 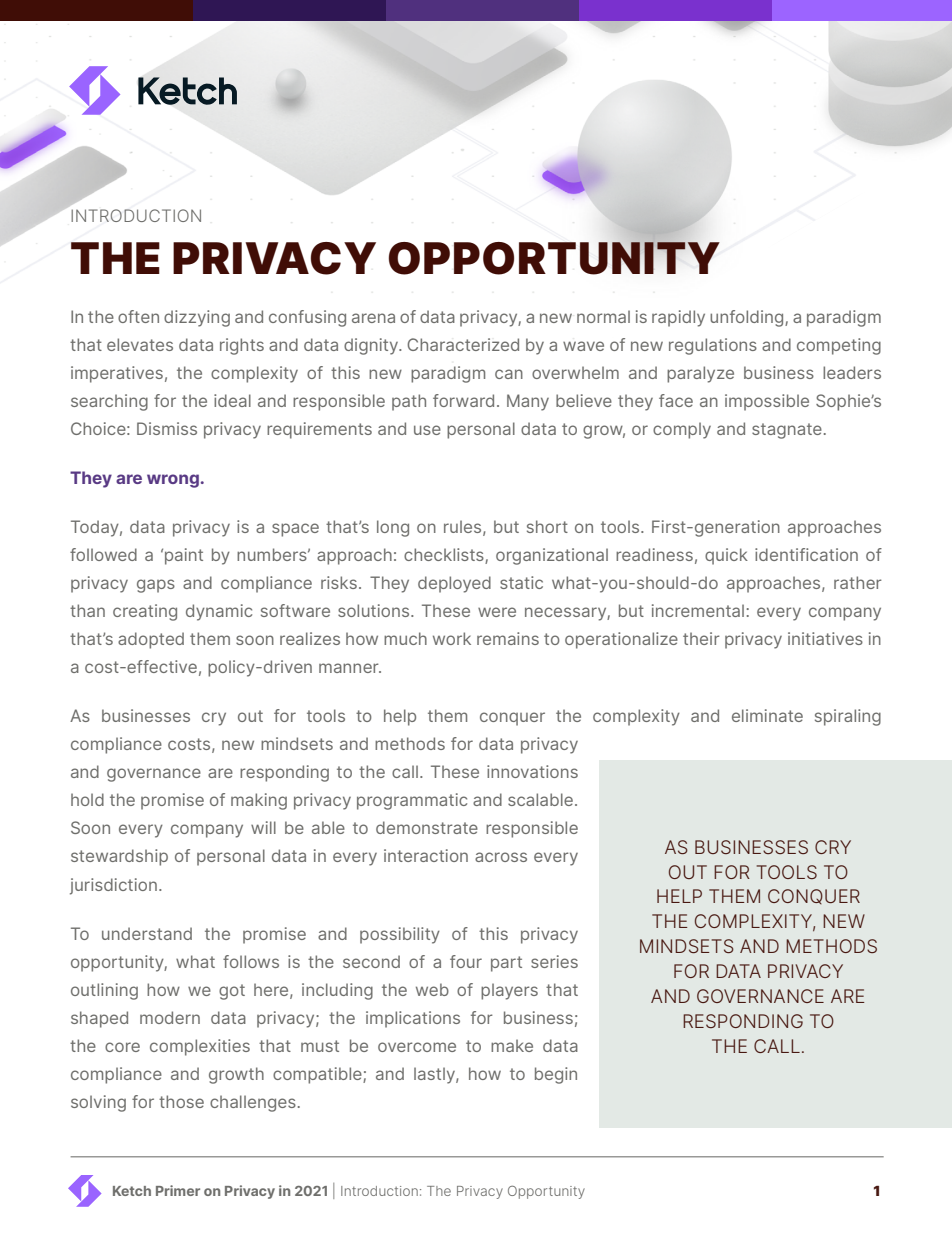 What do you see at coordinates (554, 961) in the screenshot?
I see `series` at bounding box center [554, 961].
